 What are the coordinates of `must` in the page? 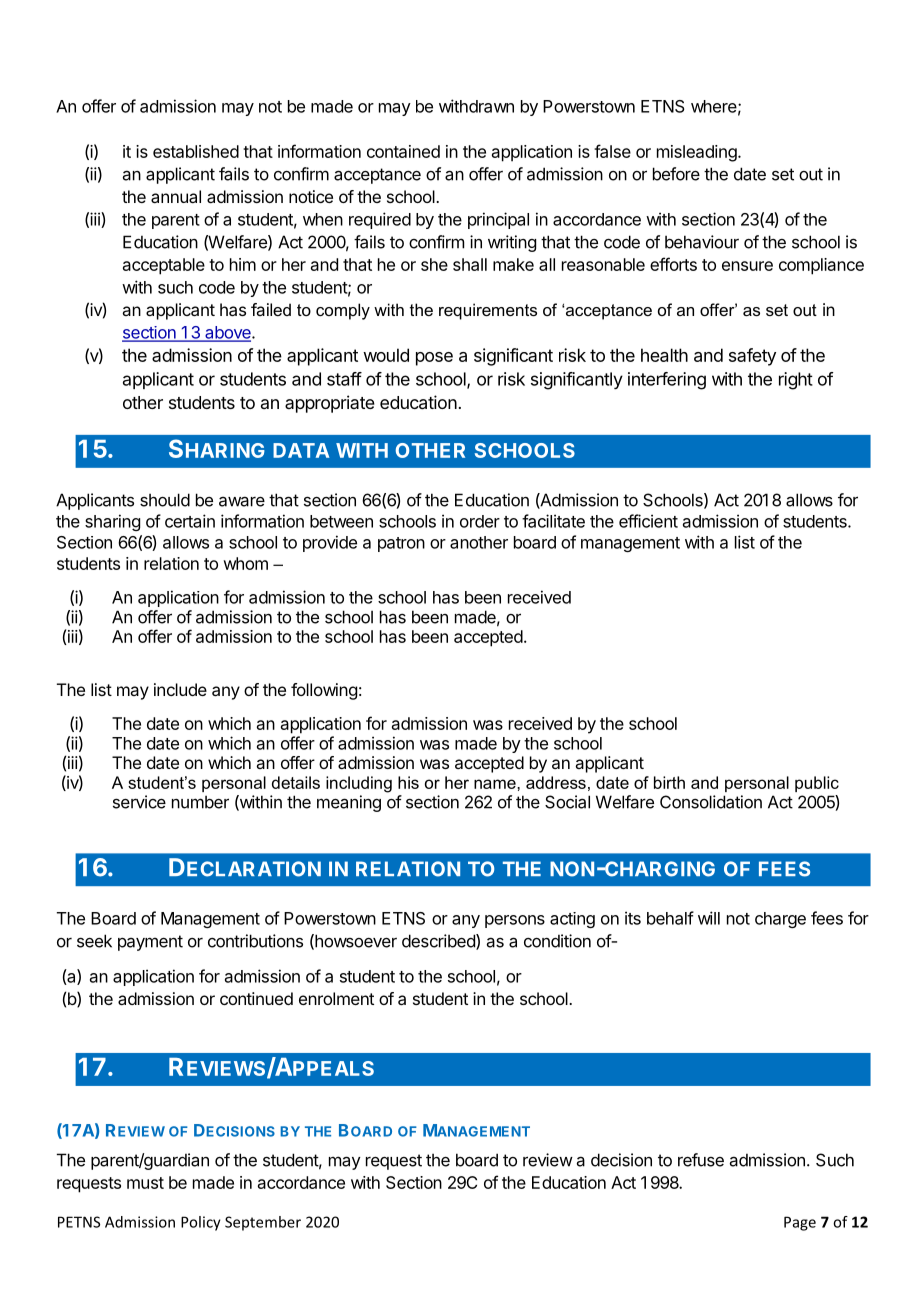 It's located at (145, 1183).
